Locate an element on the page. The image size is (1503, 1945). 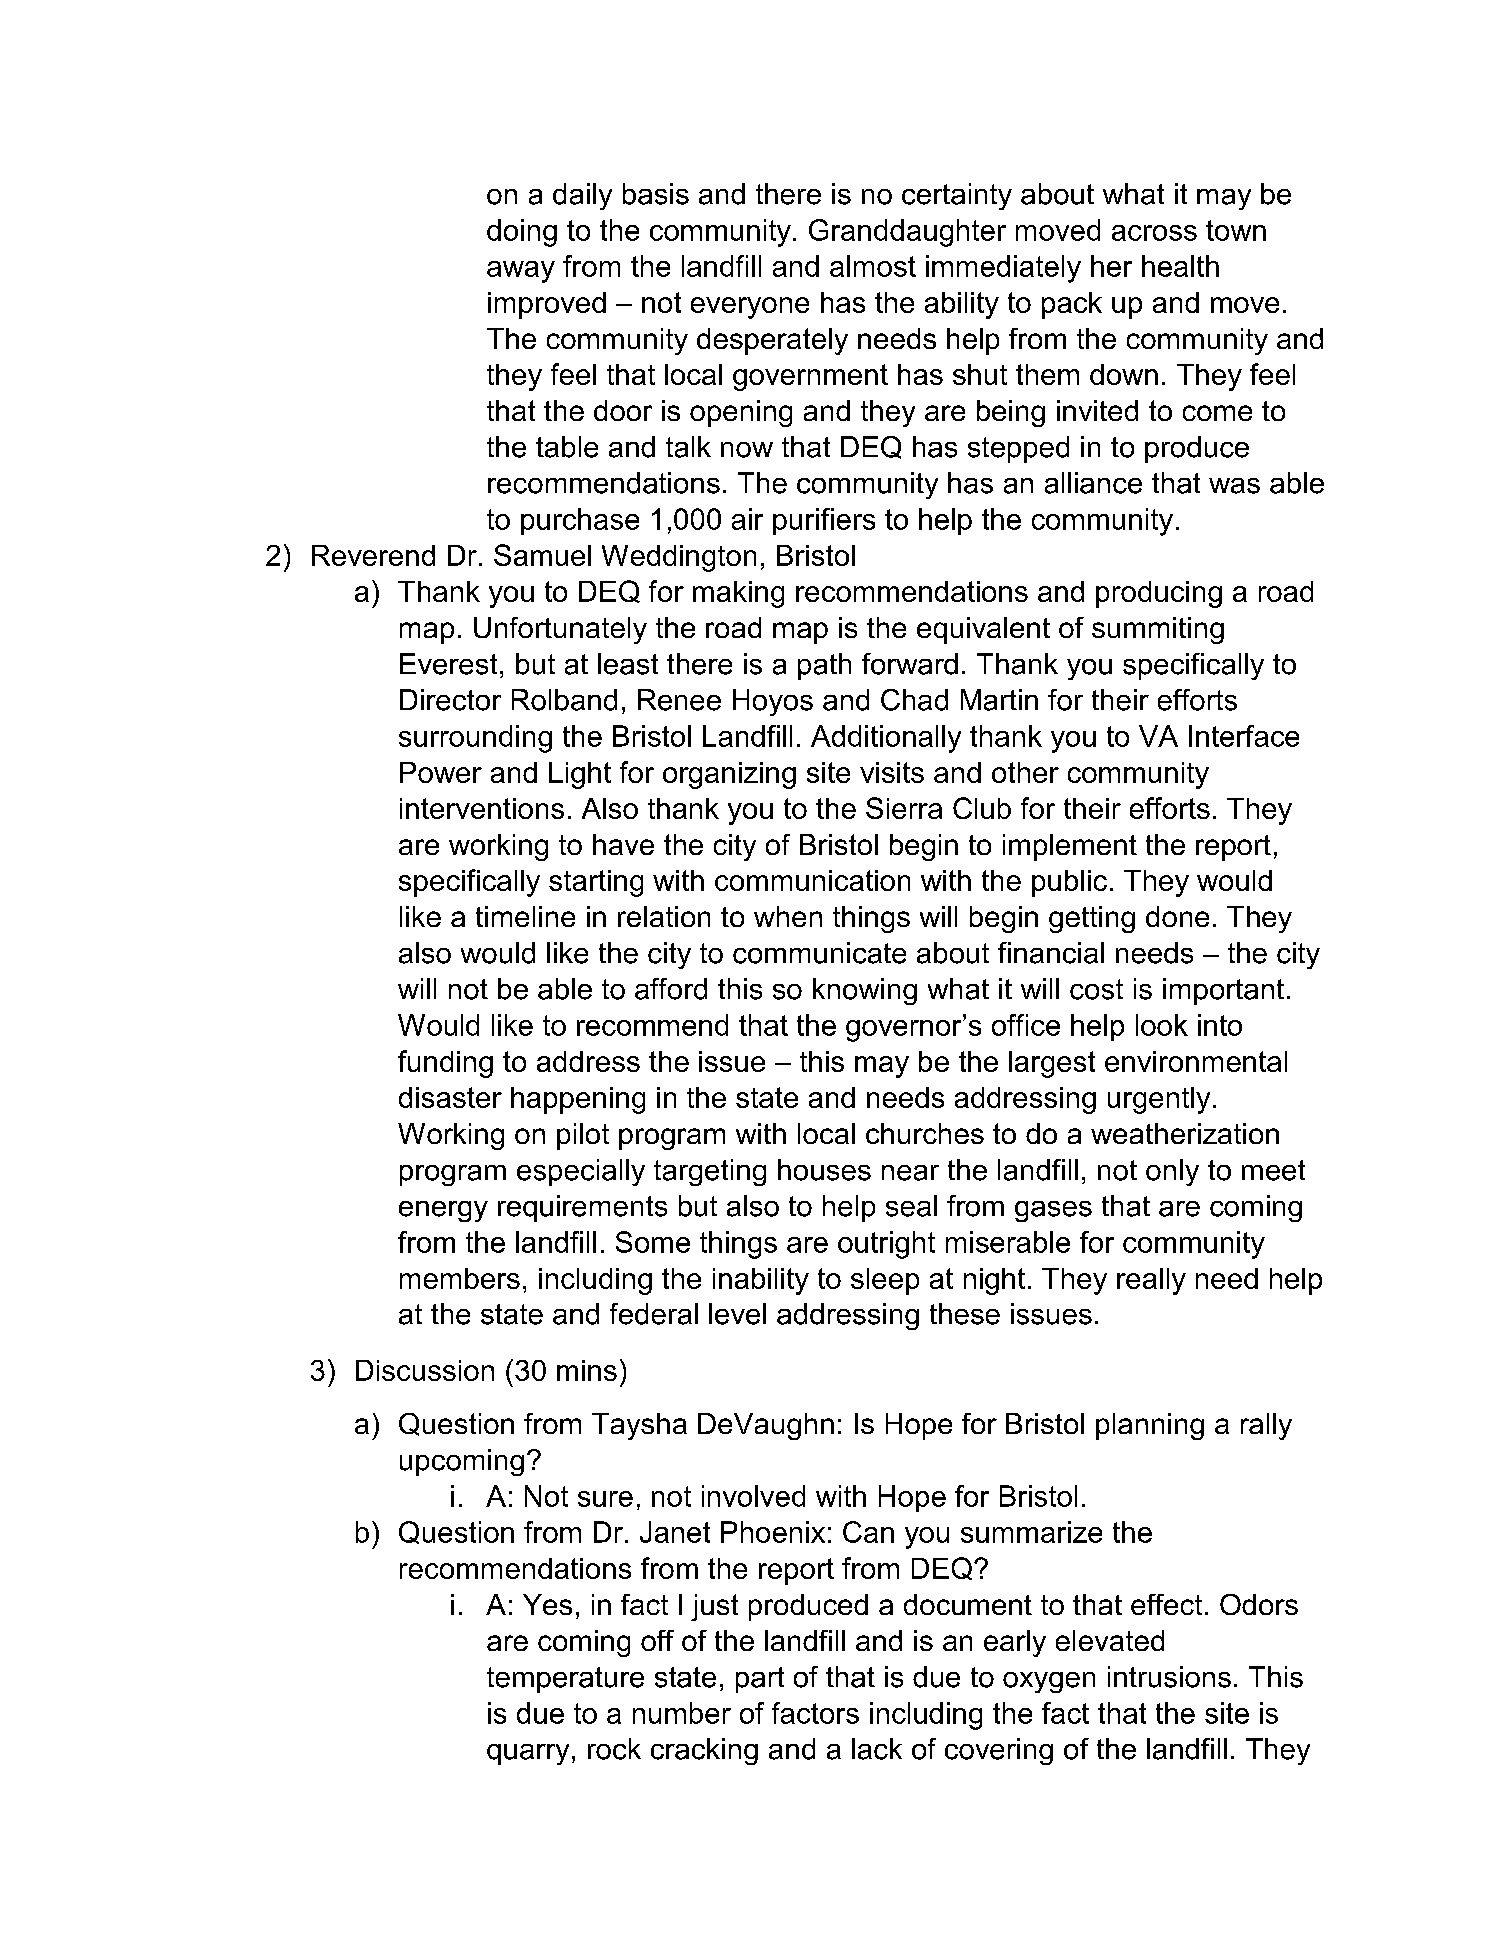
Samuel is located at coordinates (542, 555).
